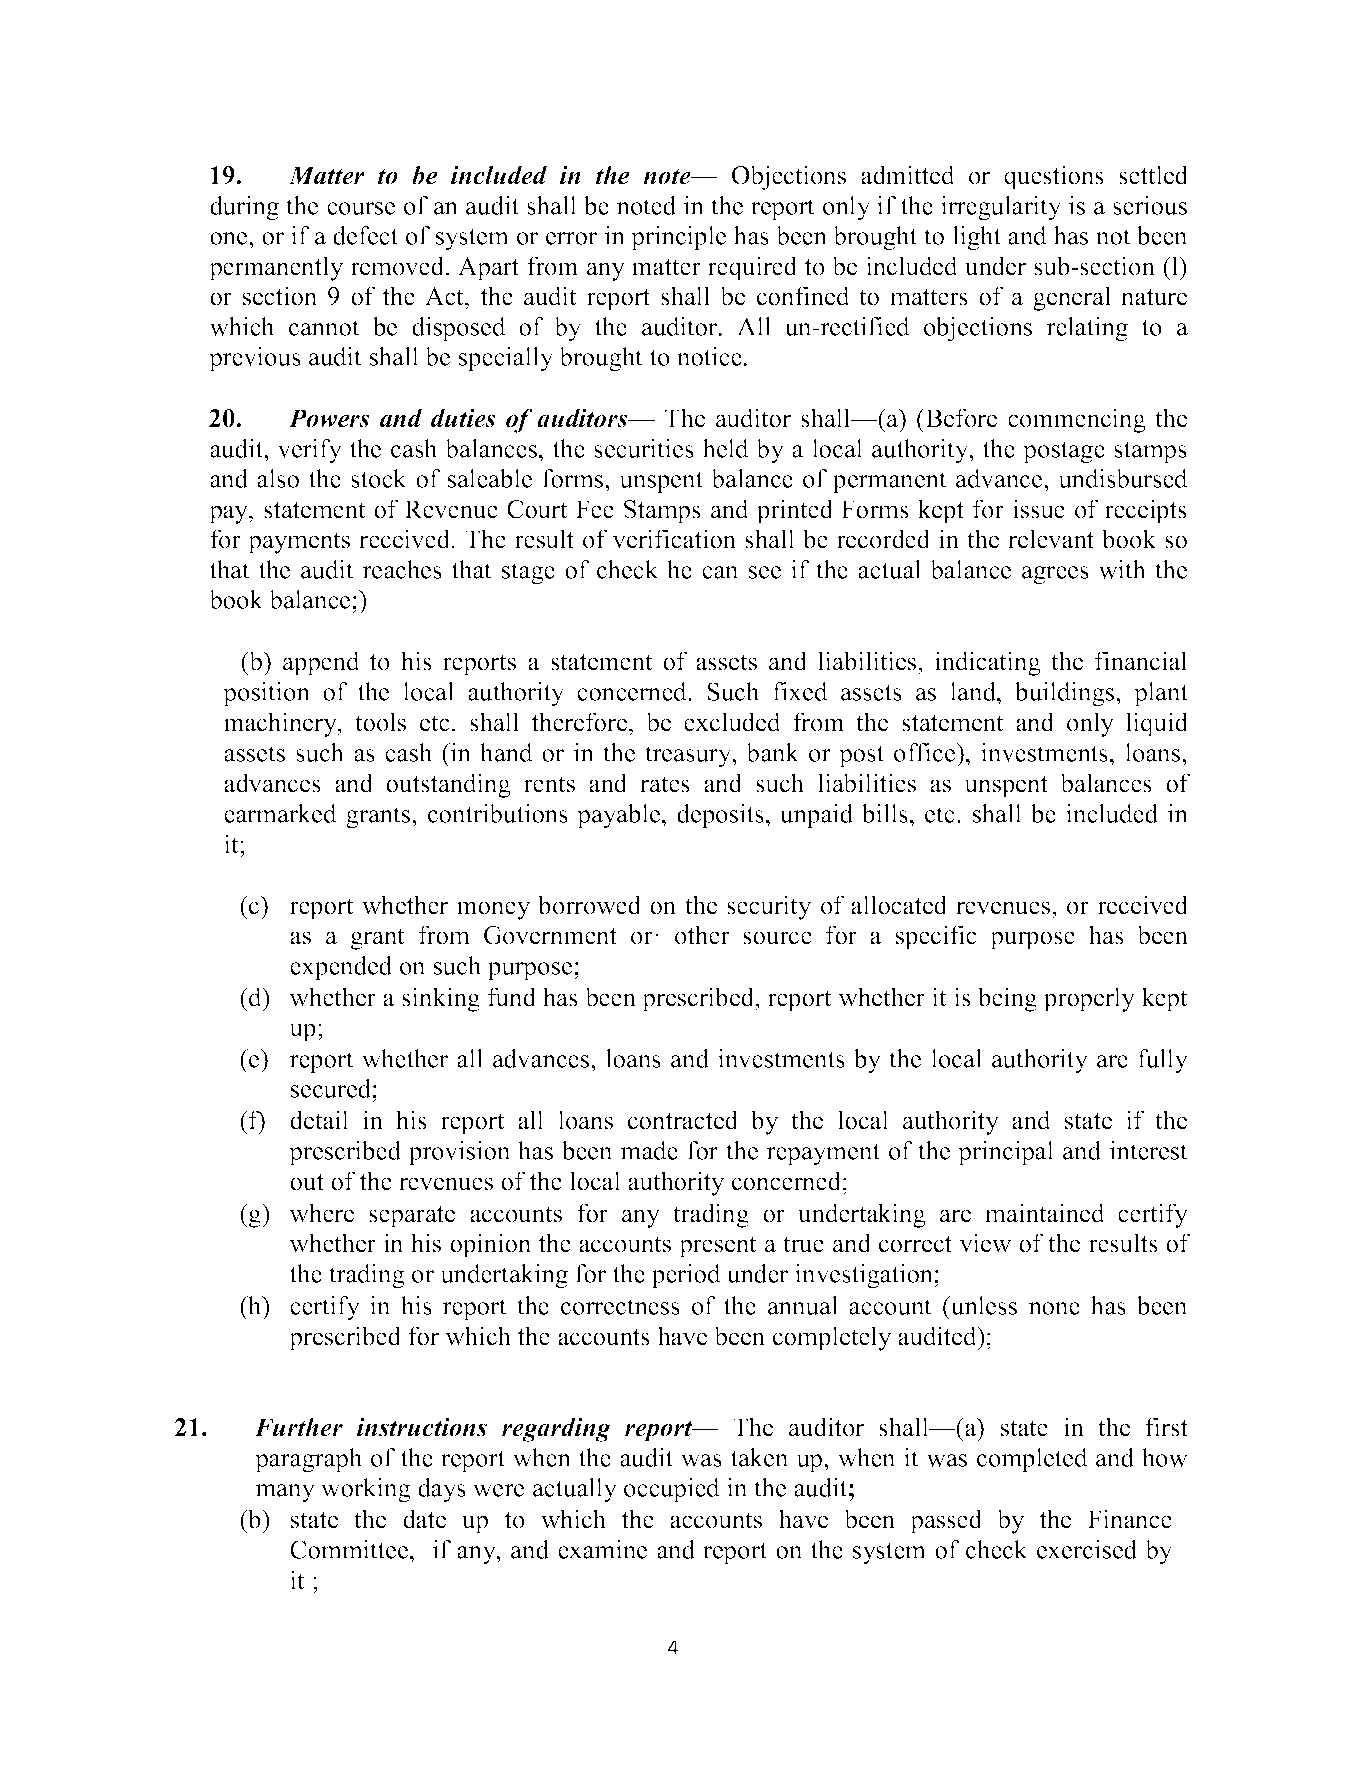 This image has width=1365, height=1767. What do you see at coordinates (1087, 1549) in the image?
I see `exercised` at bounding box center [1087, 1549].
